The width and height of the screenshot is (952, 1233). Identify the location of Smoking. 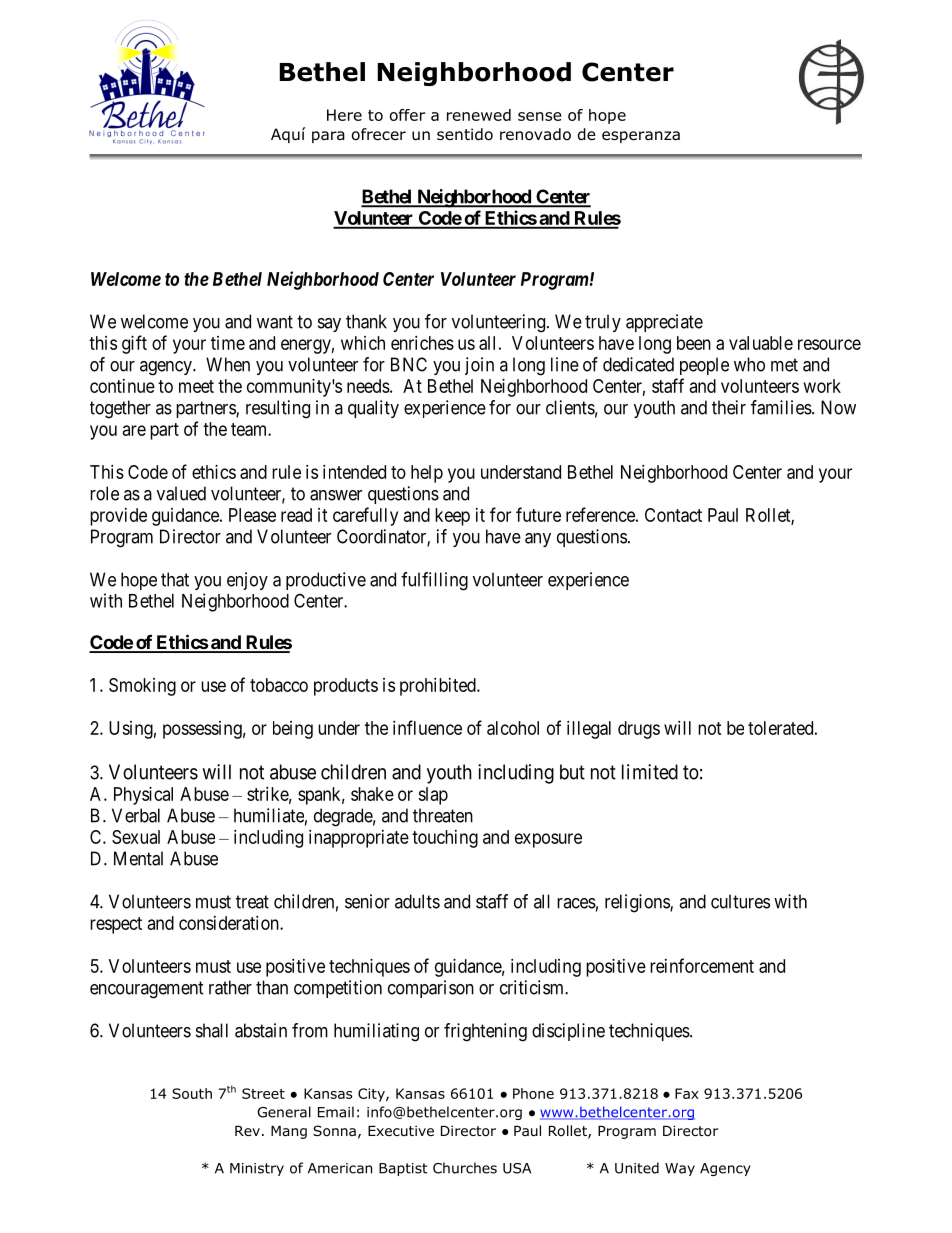
(142, 687).
